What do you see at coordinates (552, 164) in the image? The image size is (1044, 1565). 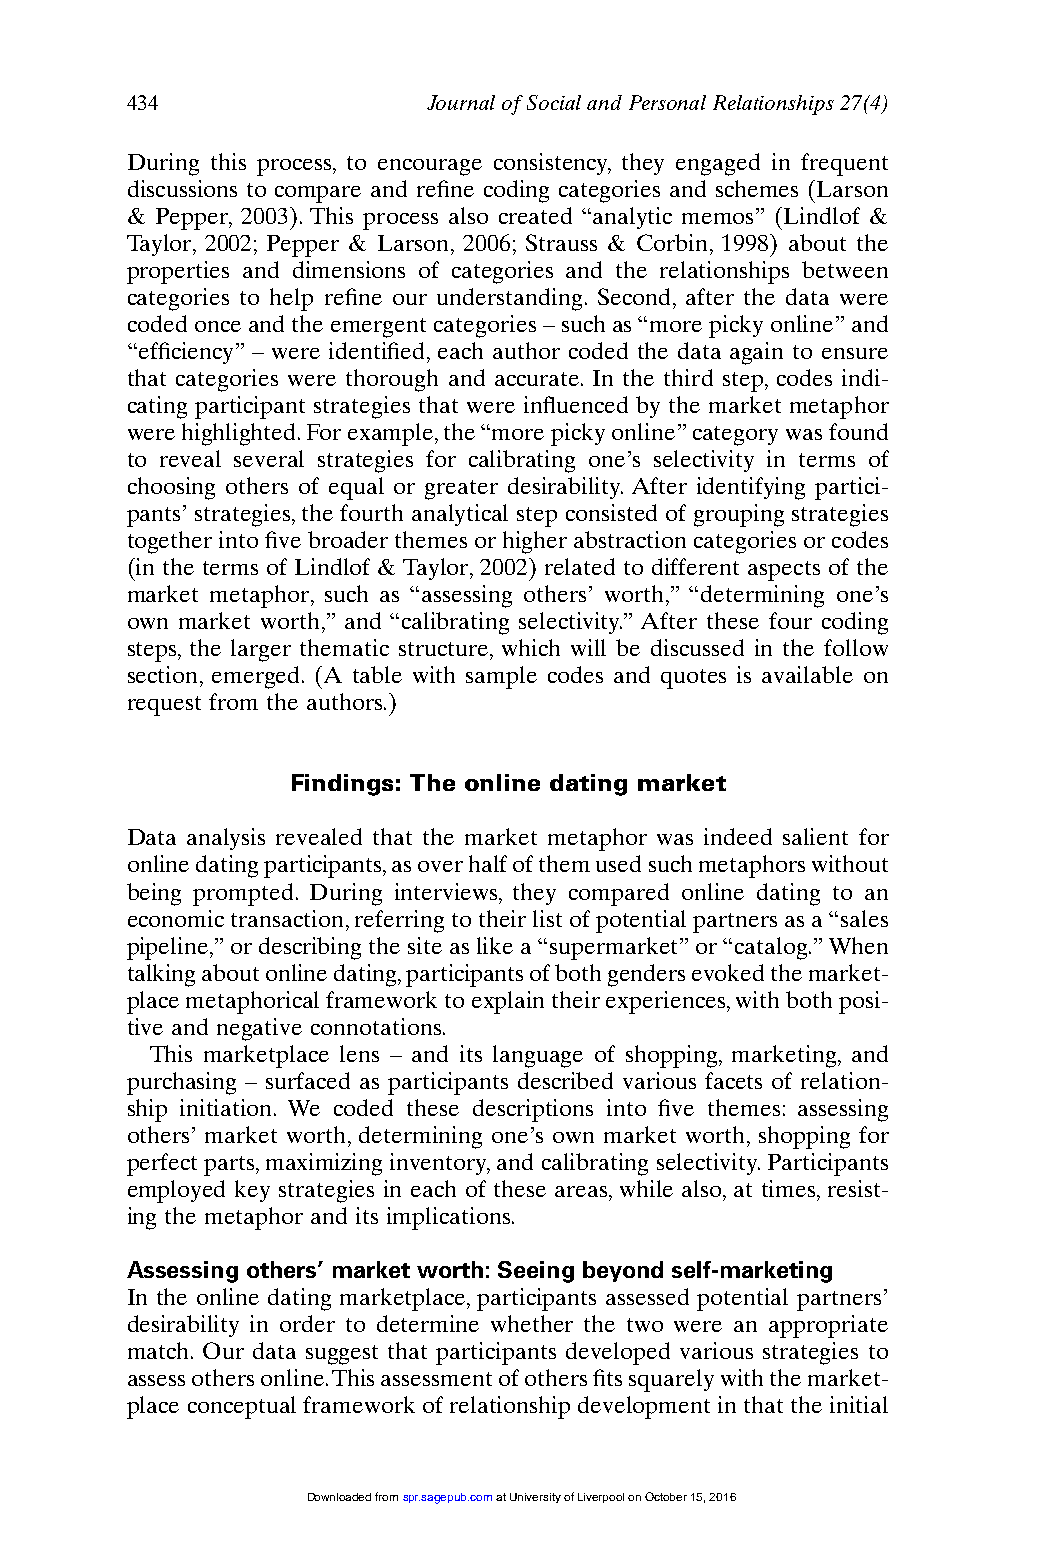 I see `consistency` at bounding box center [552, 164].
